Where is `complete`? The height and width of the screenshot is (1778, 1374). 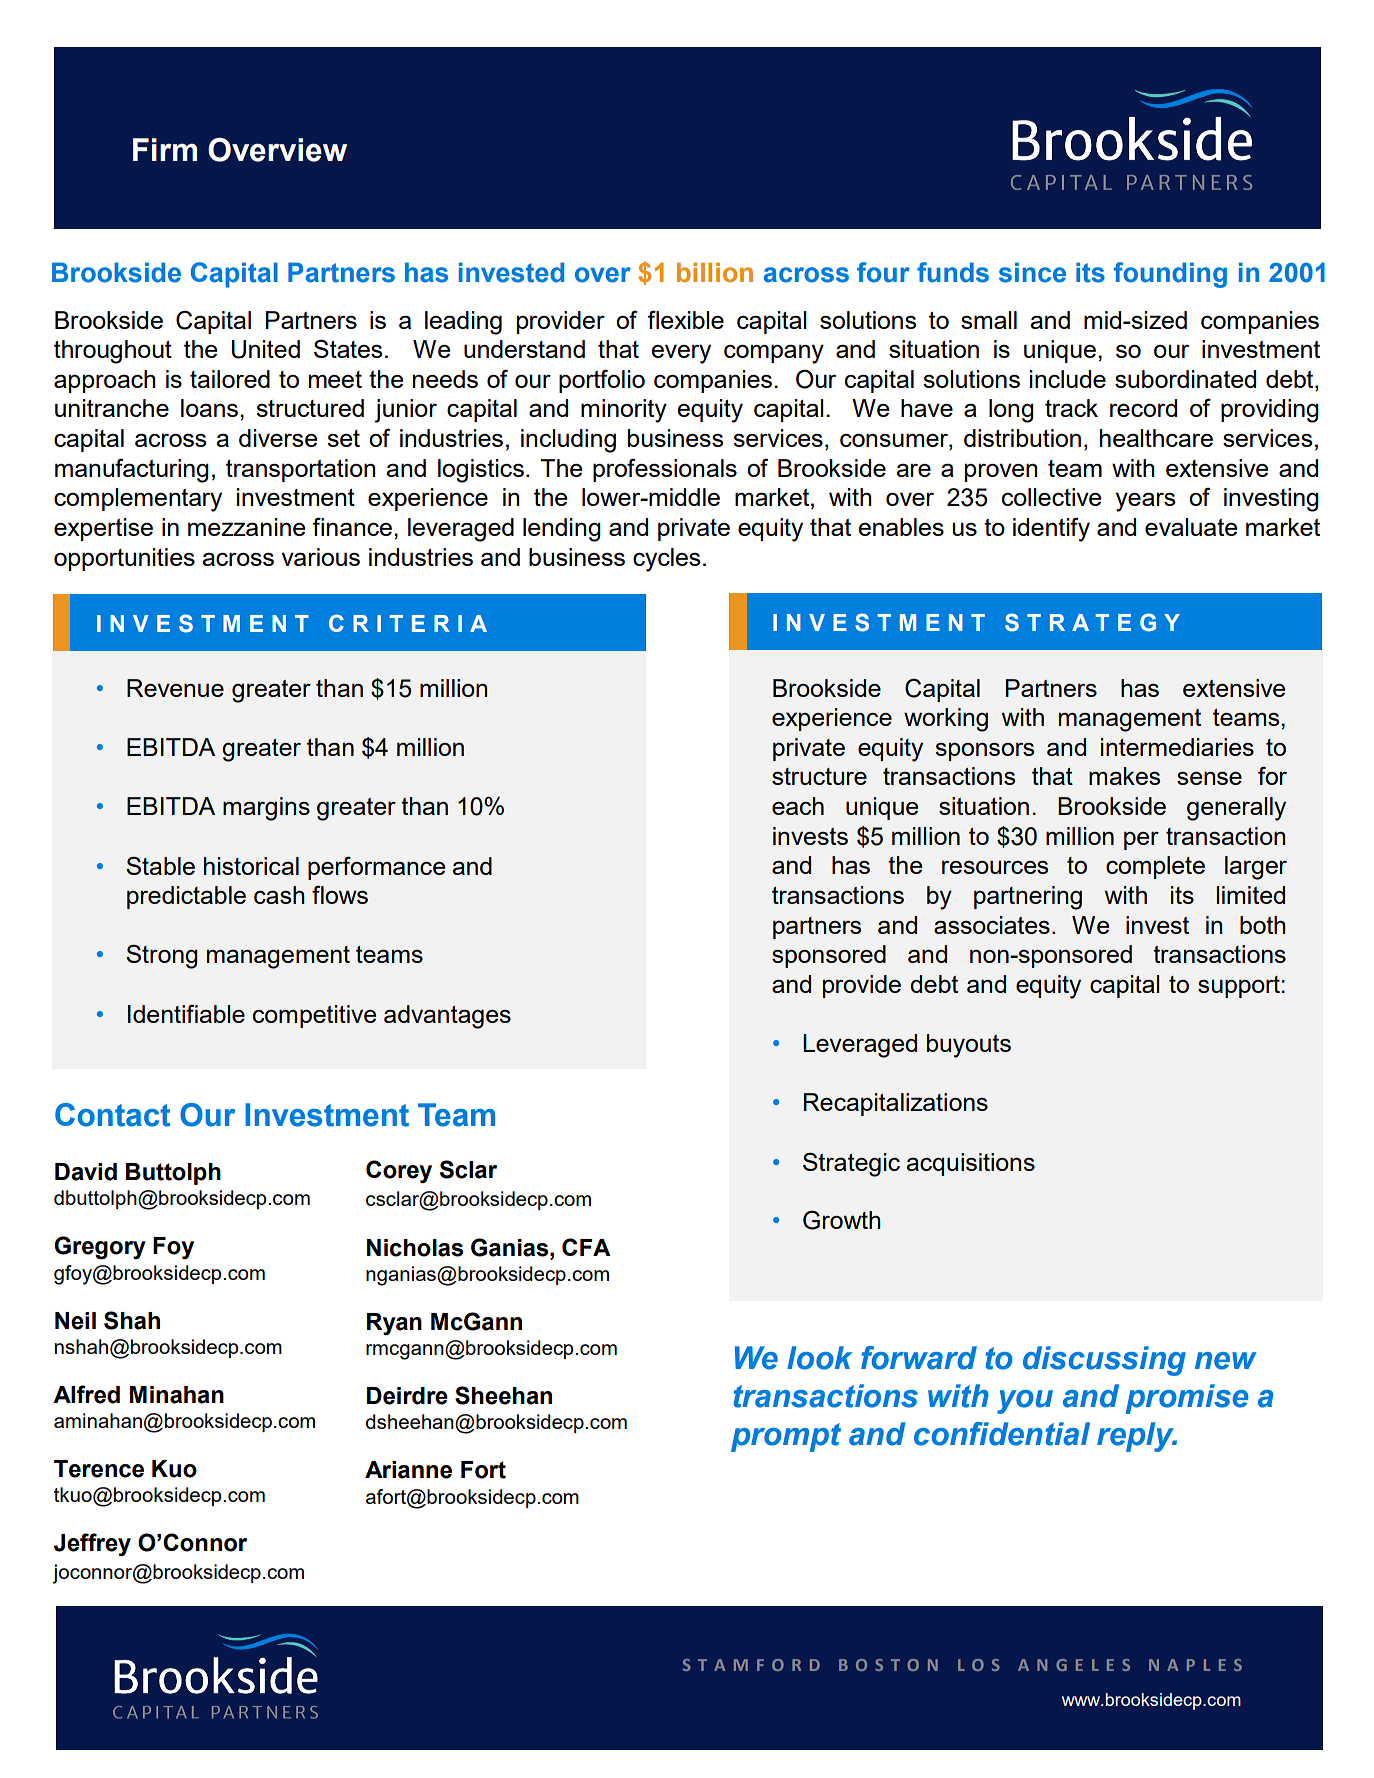
complete is located at coordinates (1155, 867).
